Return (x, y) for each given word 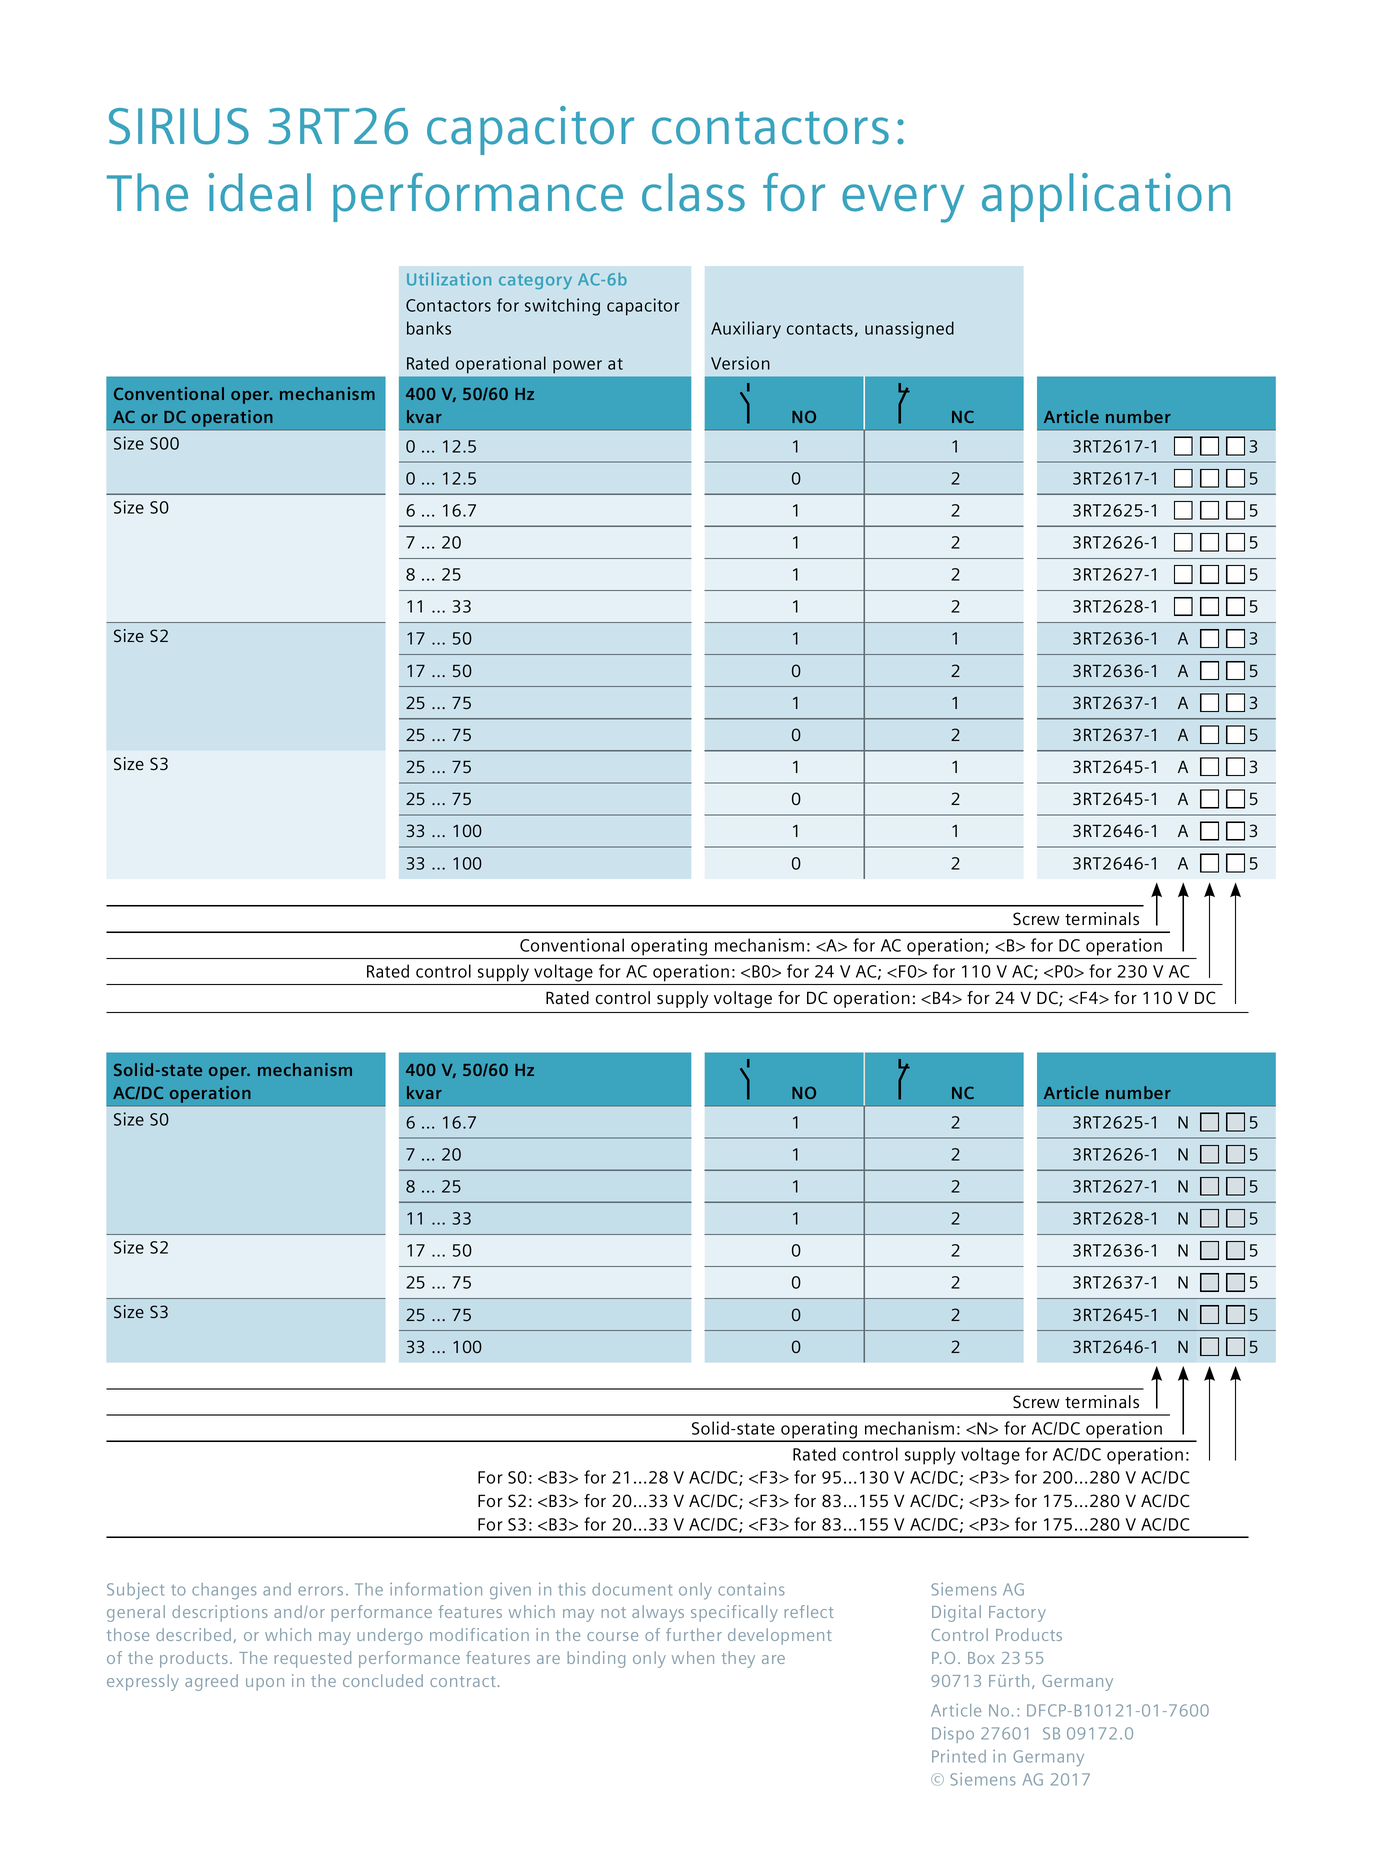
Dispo (953, 1735)
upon (265, 1684)
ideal (260, 192)
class (693, 192)
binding (596, 1659)
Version (740, 363)
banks (429, 328)
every (903, 203)
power (577, 366)
